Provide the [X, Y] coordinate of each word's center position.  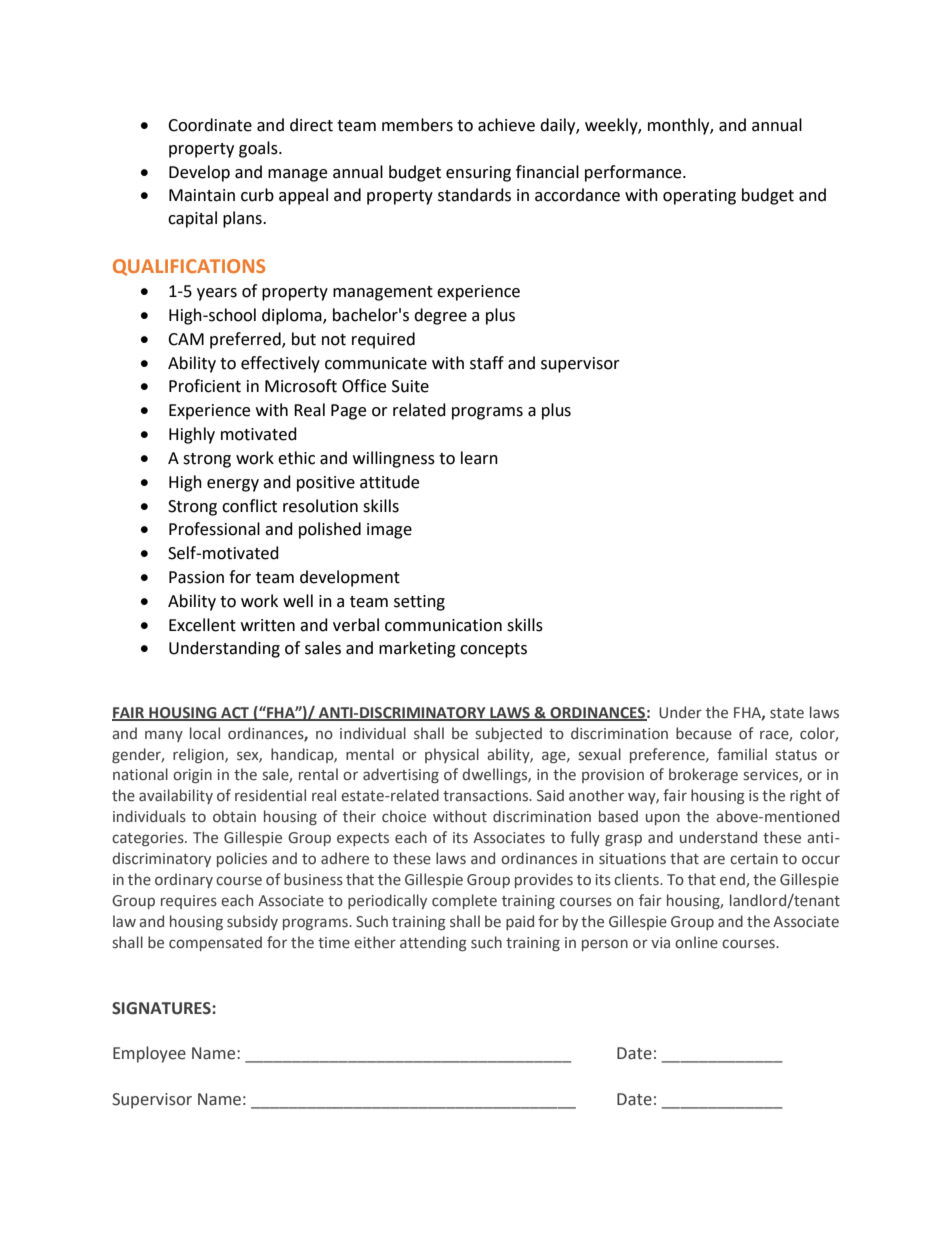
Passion [196, 577]
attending [433, 943]
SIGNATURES [162, 1008]
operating [699, 197]
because [704, 733]
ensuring [478, 174]
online [696, 942]
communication [443, 625]
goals [259, 149]
